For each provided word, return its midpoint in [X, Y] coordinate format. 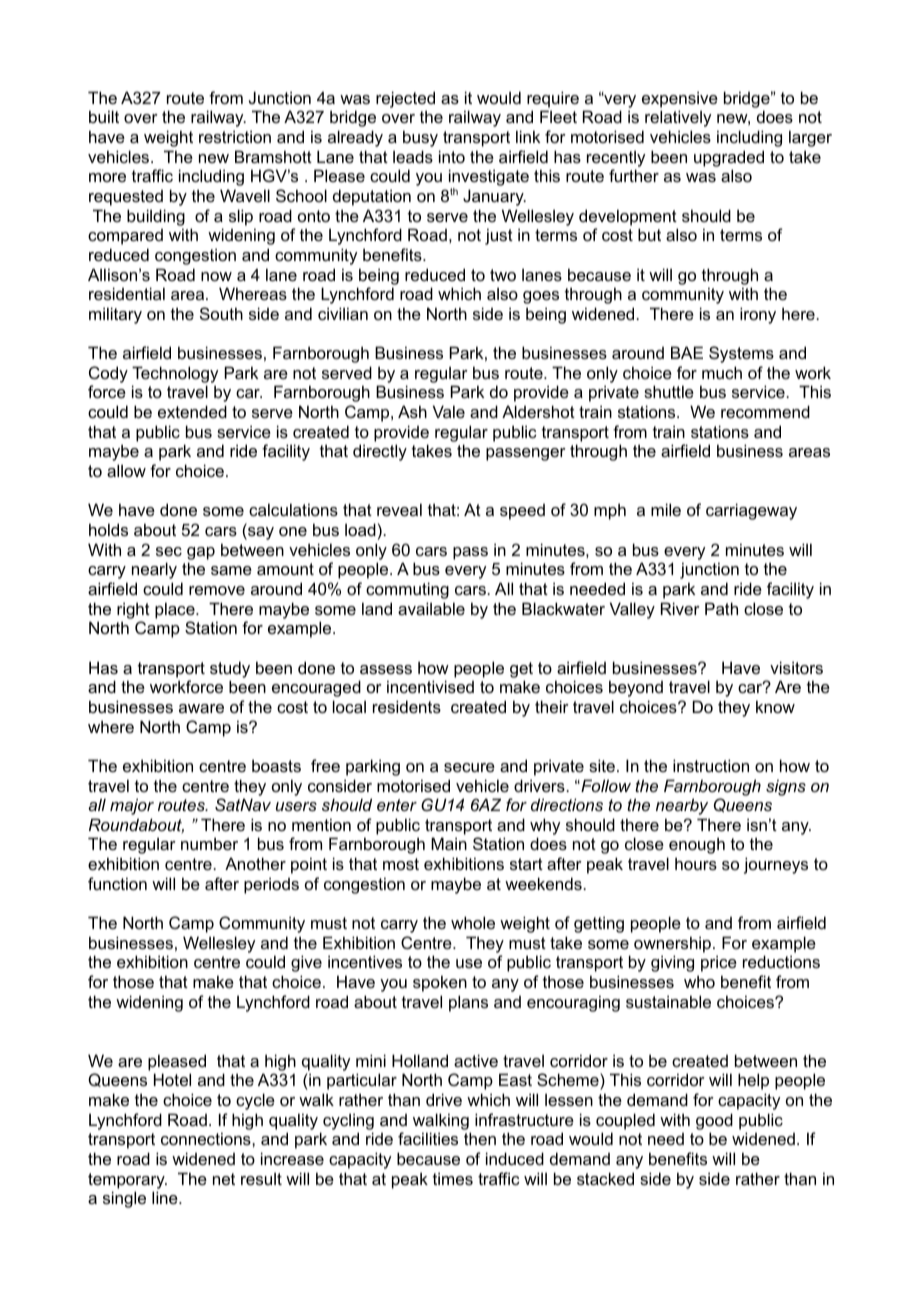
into [452, 156]
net [224, 1179]
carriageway [751, 511]
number [209, 843]
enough [697, 845]
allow [126, 470]
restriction [235, 136]
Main [449, 843]
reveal [399, 509]
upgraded [729, 158]
